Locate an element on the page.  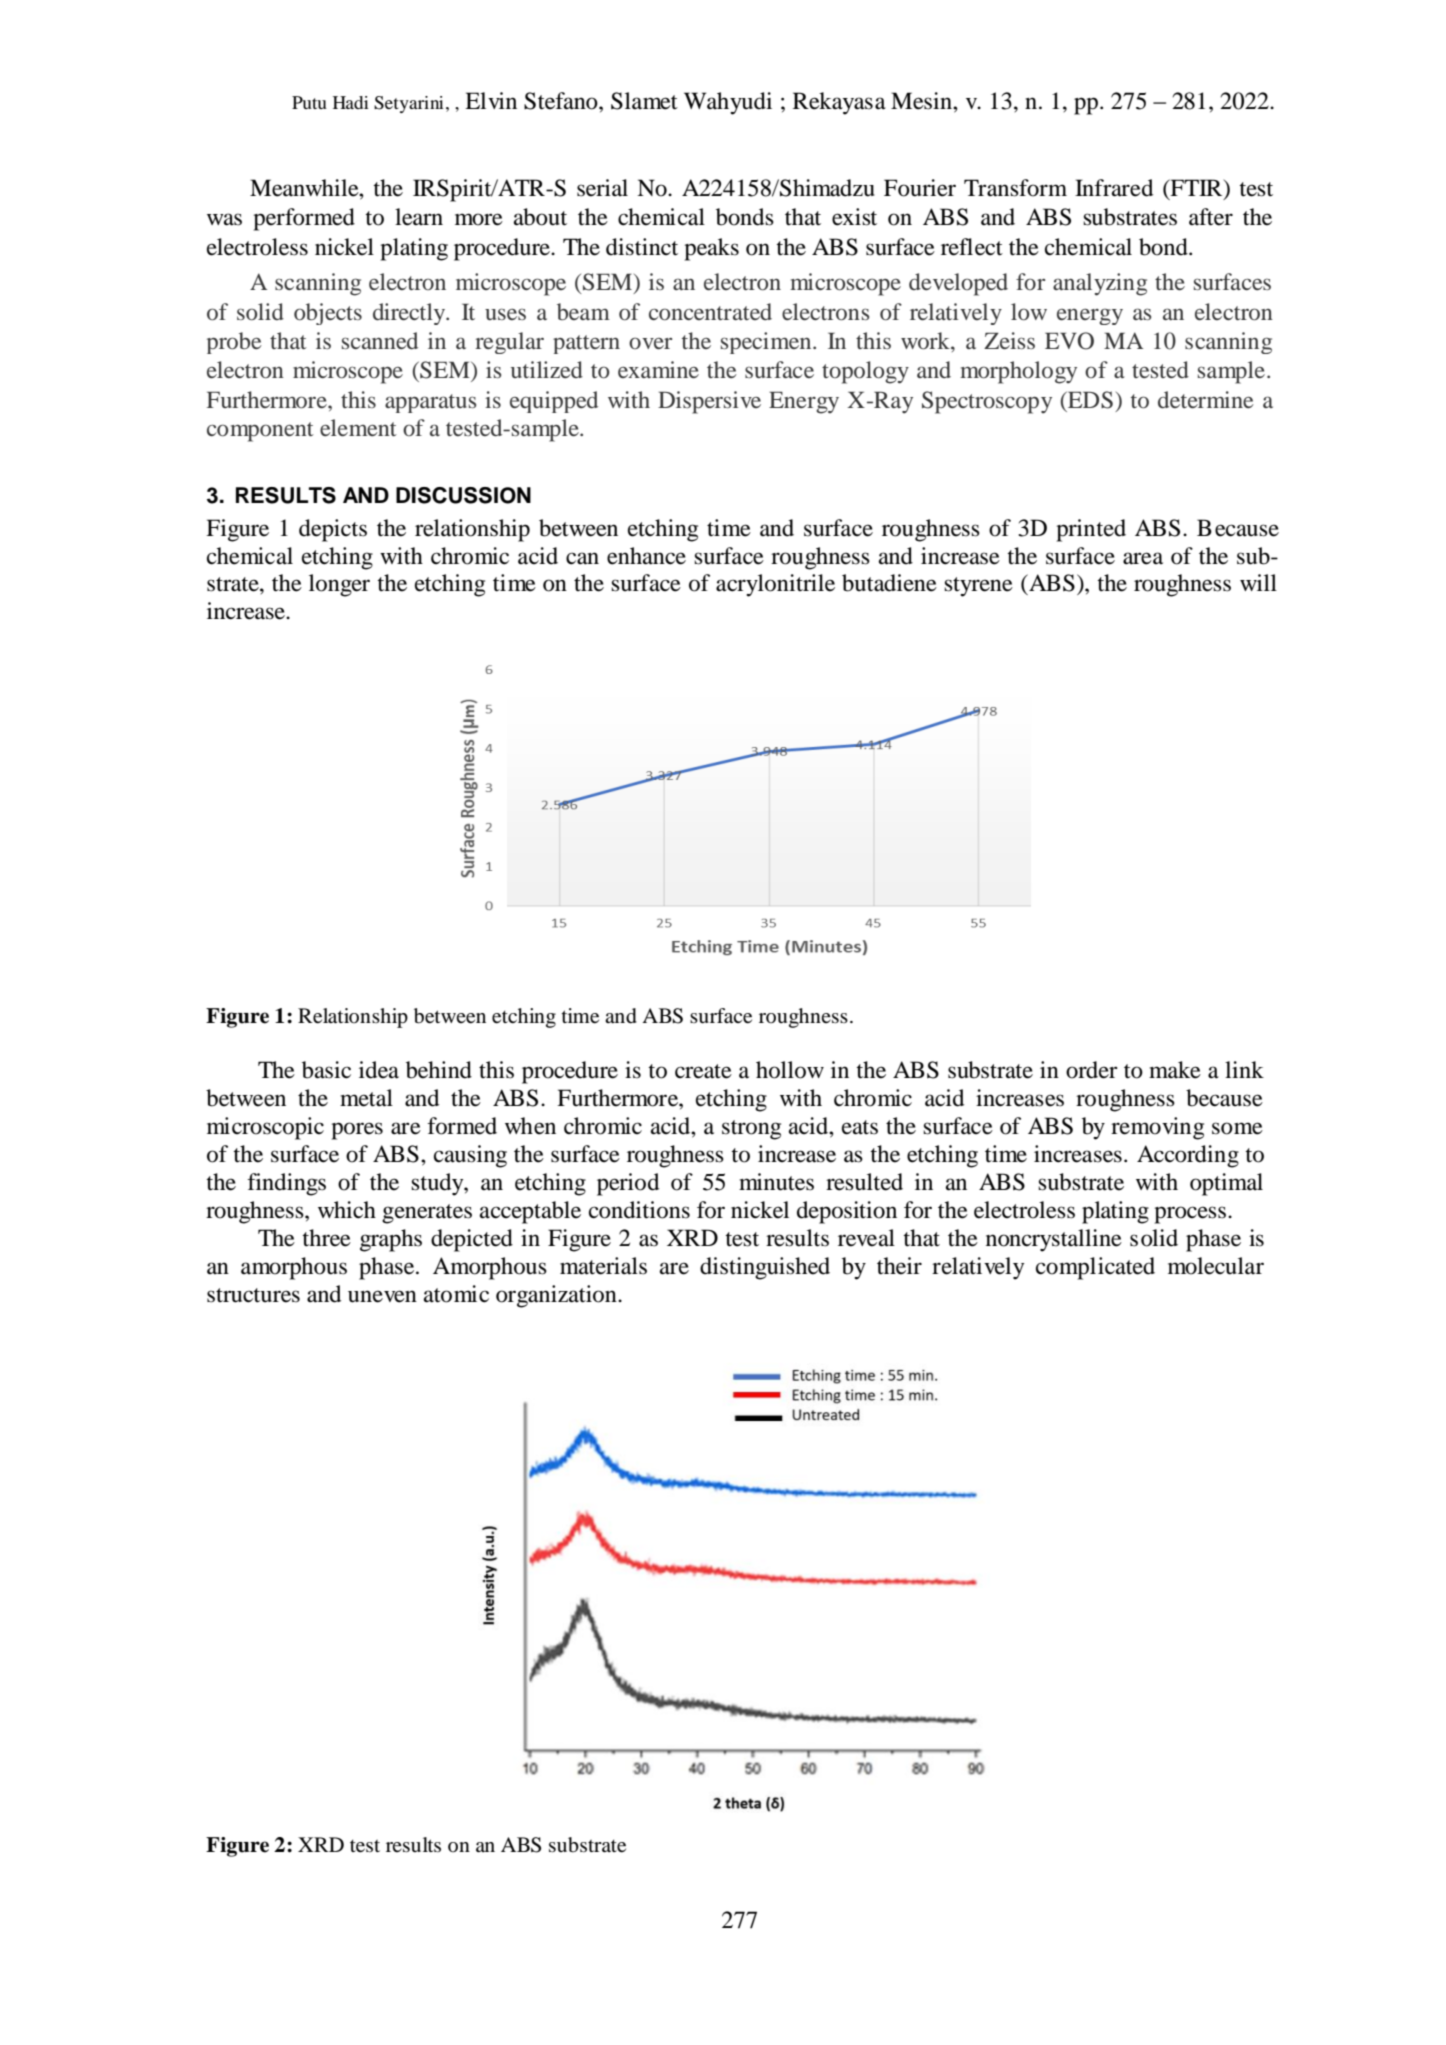
element is located at coordinates (358, 428).
